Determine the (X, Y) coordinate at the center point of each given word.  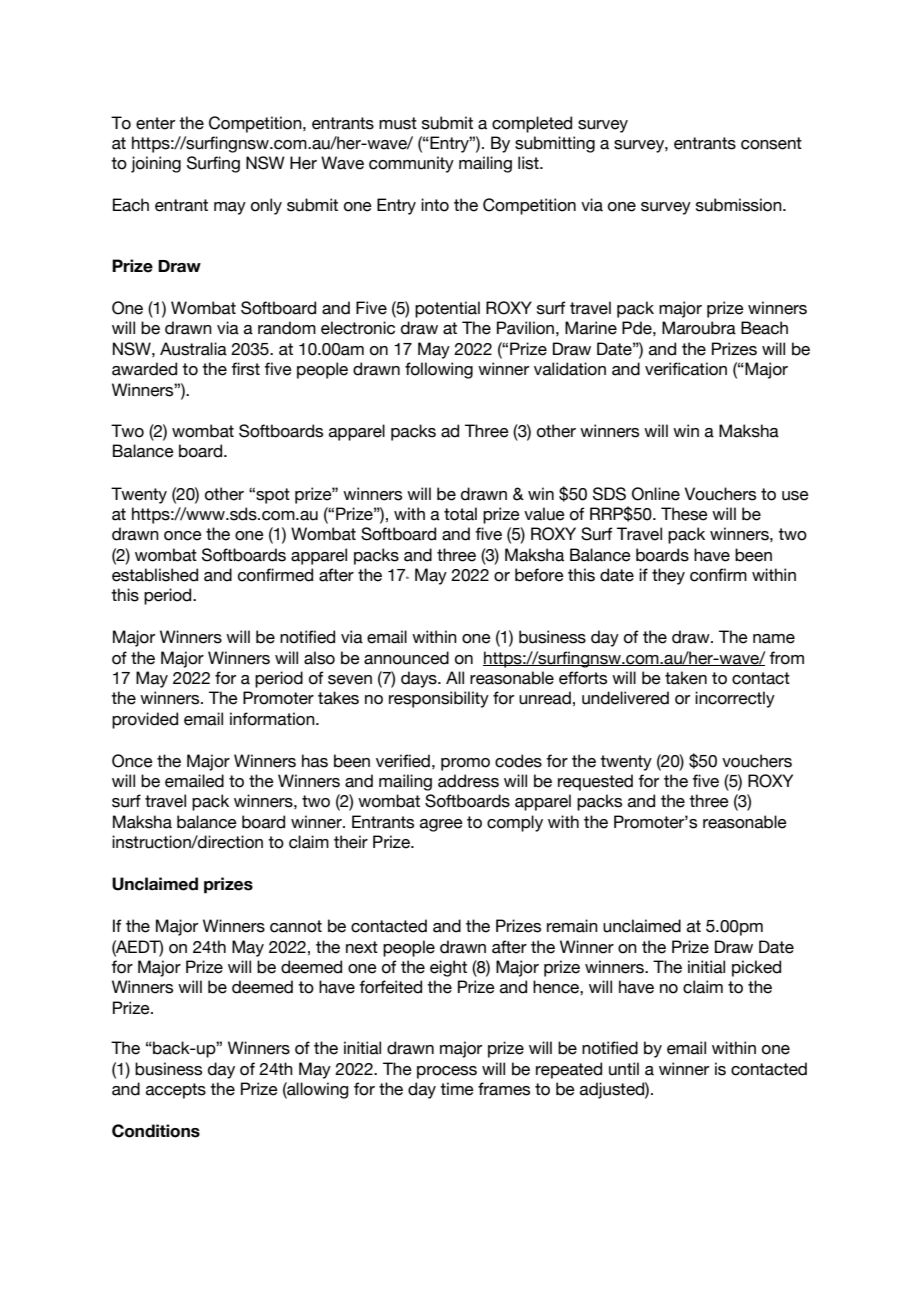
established (155, 575)
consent (771, 143)
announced (406, 658)
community (411, 164)
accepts (176, 1091)
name (774, 639)
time (457, 1089)
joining (156, 164)
